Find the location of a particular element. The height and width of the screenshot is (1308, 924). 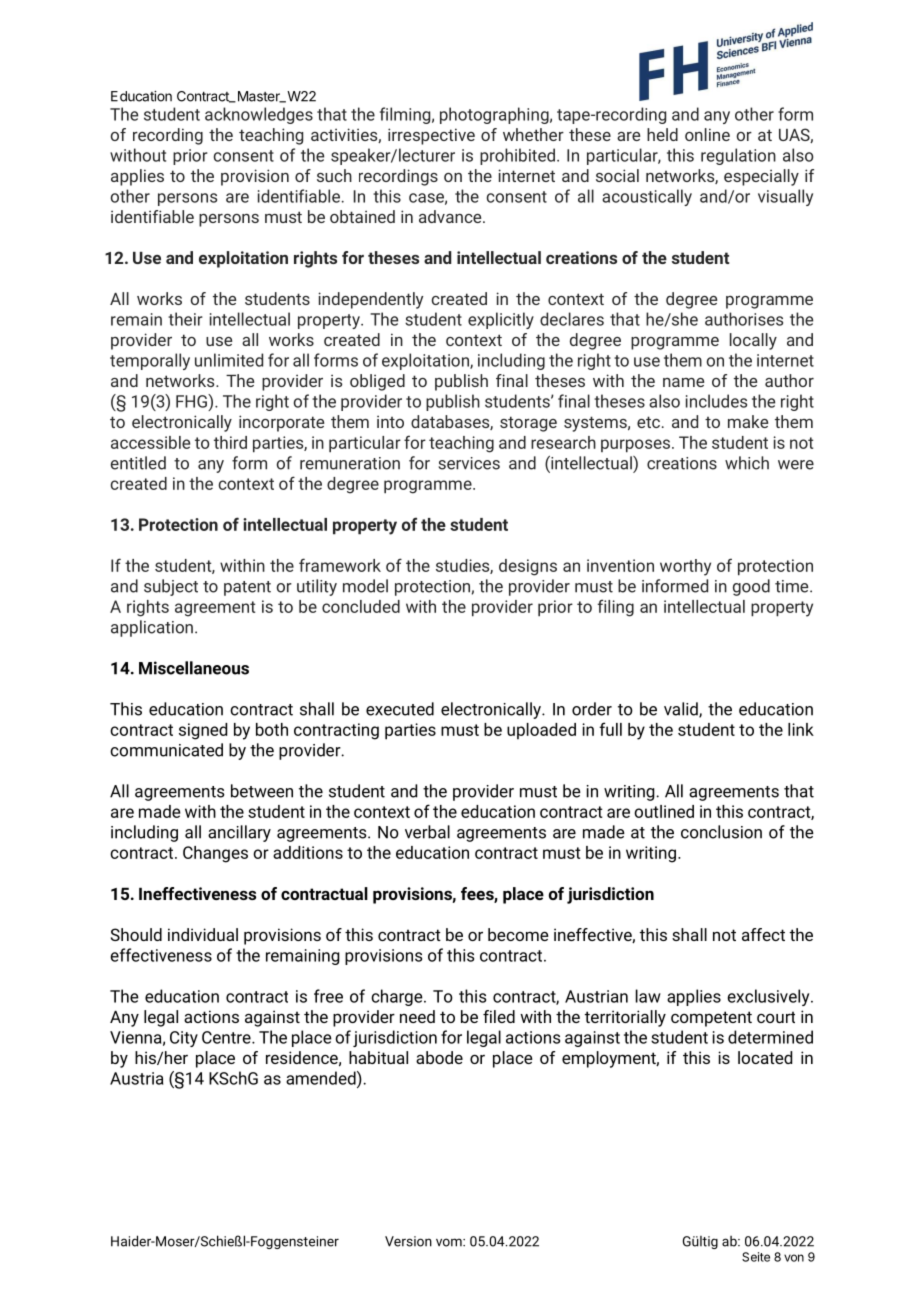

third is located at coordinates (230, 442).
